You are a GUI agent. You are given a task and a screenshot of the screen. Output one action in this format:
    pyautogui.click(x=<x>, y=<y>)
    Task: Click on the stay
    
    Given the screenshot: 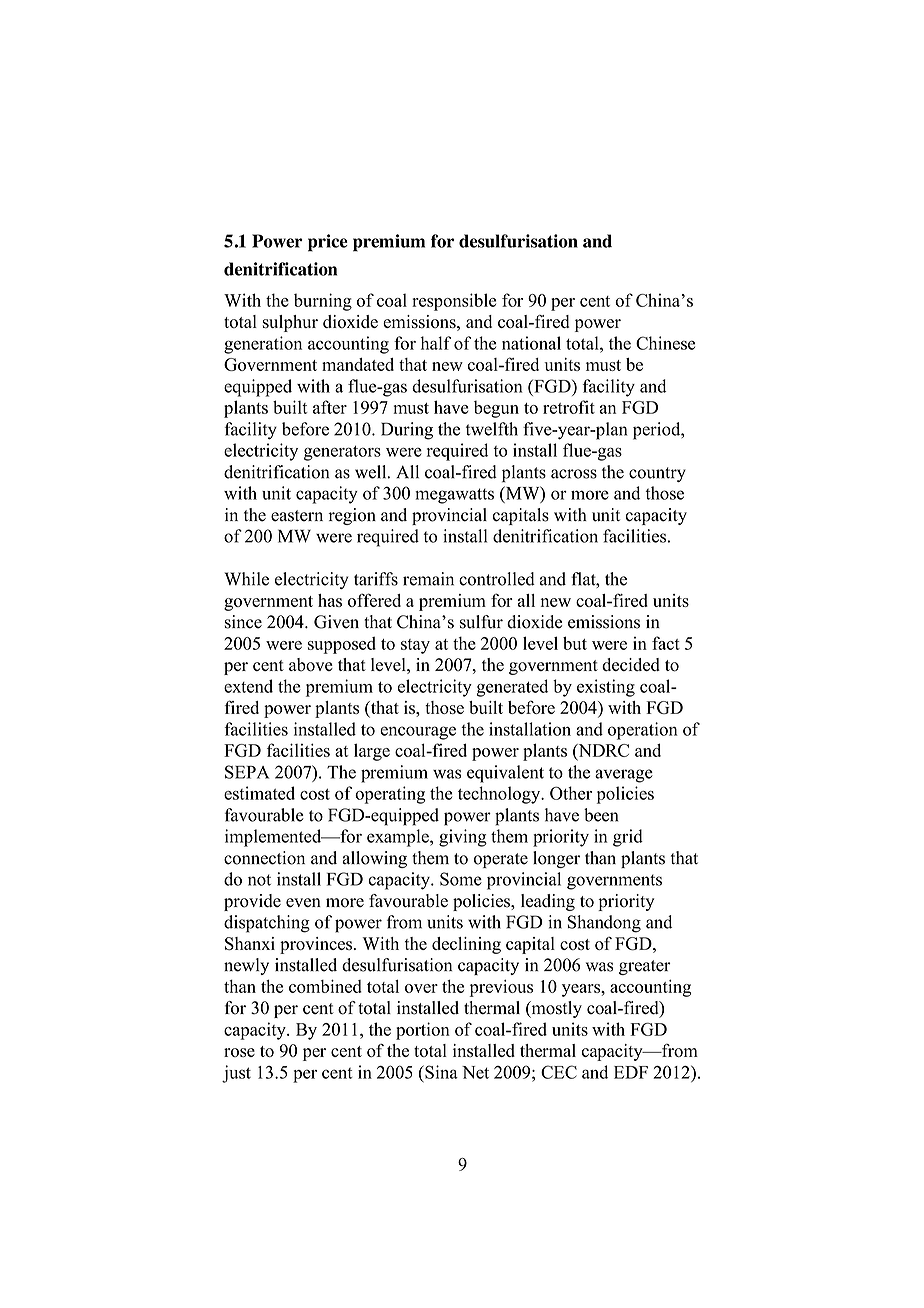 What is the action you would take?
    pyautogui.click(x=415, y=646)
